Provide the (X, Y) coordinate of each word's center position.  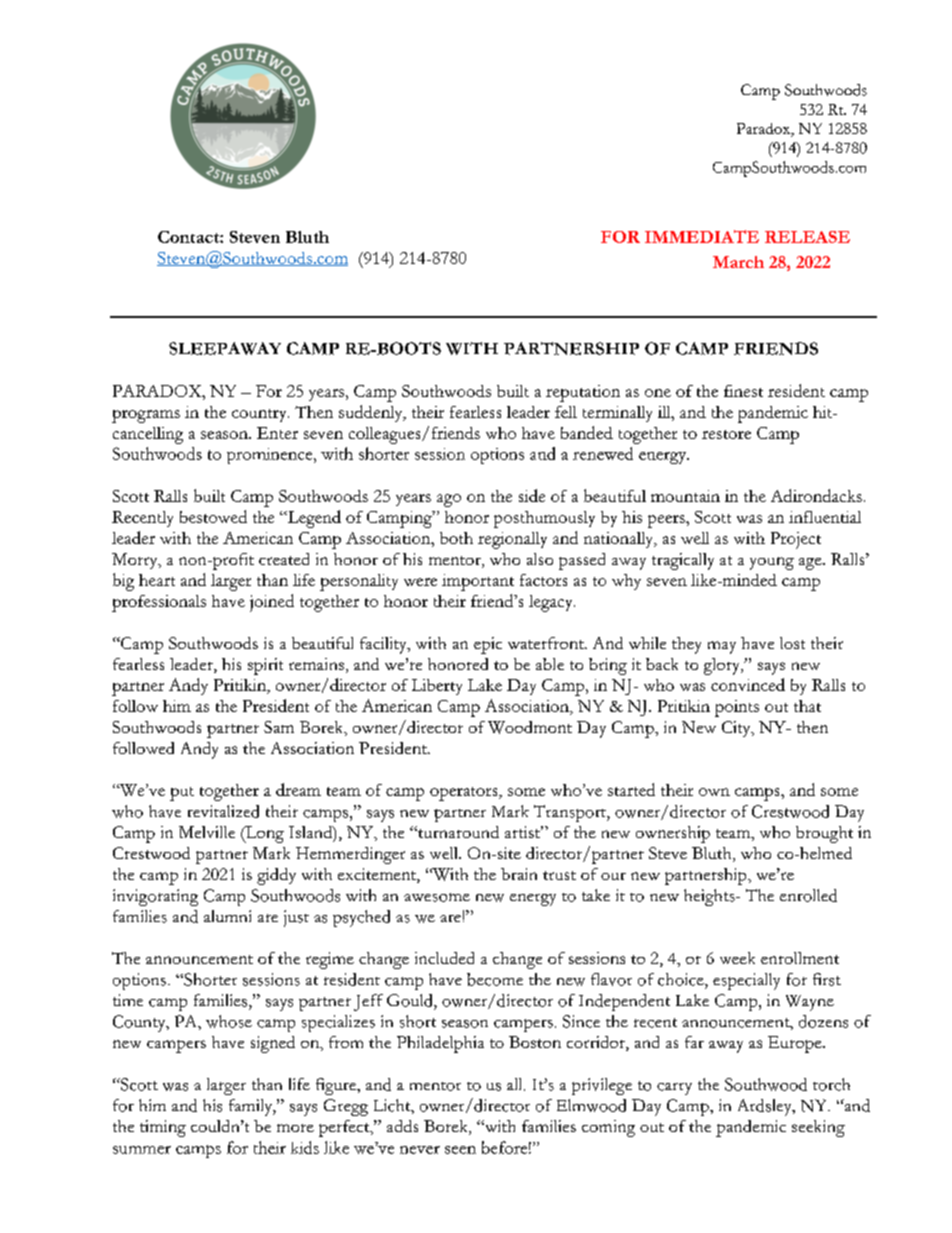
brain (519, 874)
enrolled (808, 895)
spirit (265, 666)
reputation (583, 393)
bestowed (213, 516)
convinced (748, 684)
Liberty (437, 687)
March (738, 262)
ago (449, 500)
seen (460, 1150)
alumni (227, 916)
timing (163, 1128)
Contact (189, 237)
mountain (685, 496)
